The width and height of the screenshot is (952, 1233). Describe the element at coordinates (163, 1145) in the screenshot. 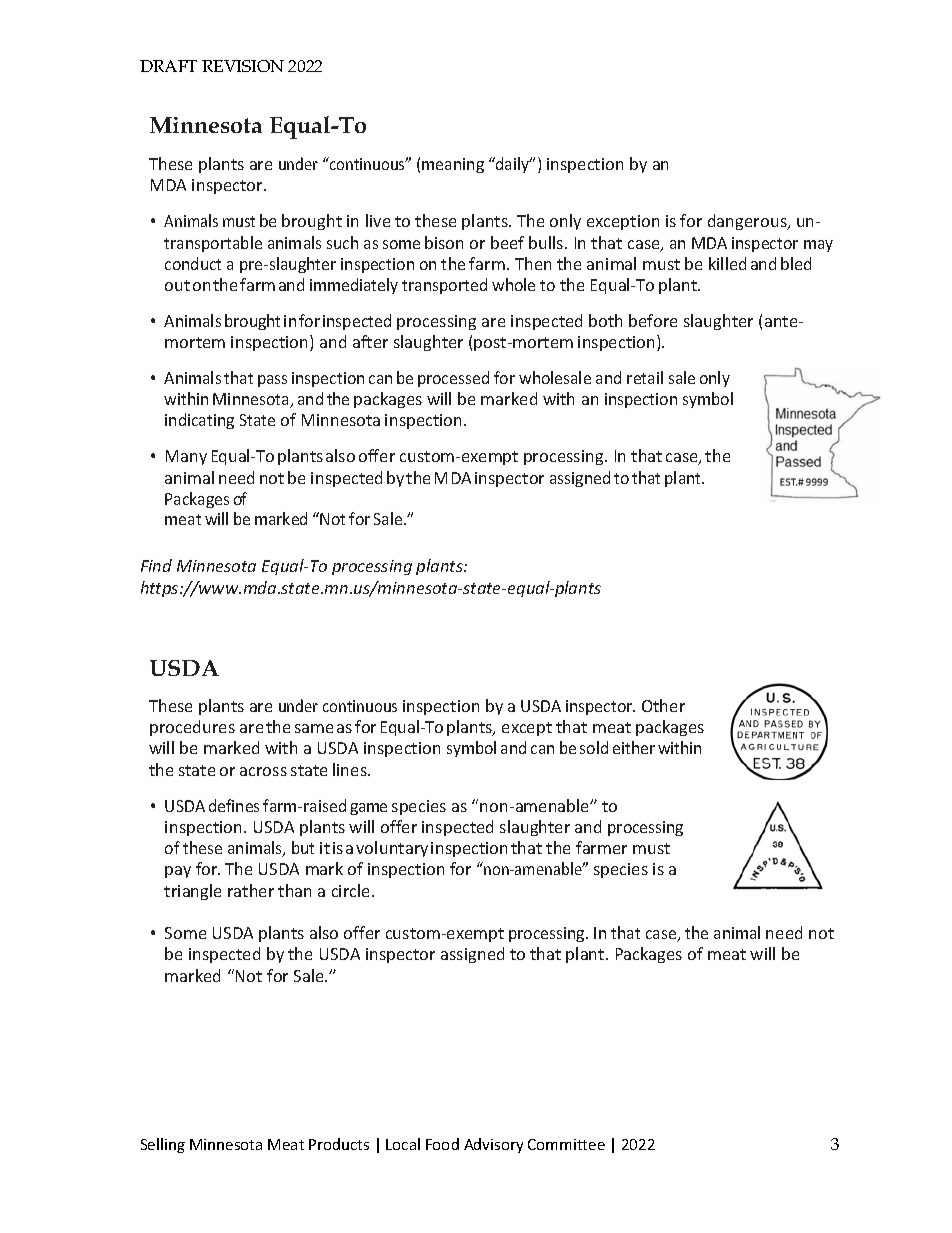

I see `Selling` at that location.
